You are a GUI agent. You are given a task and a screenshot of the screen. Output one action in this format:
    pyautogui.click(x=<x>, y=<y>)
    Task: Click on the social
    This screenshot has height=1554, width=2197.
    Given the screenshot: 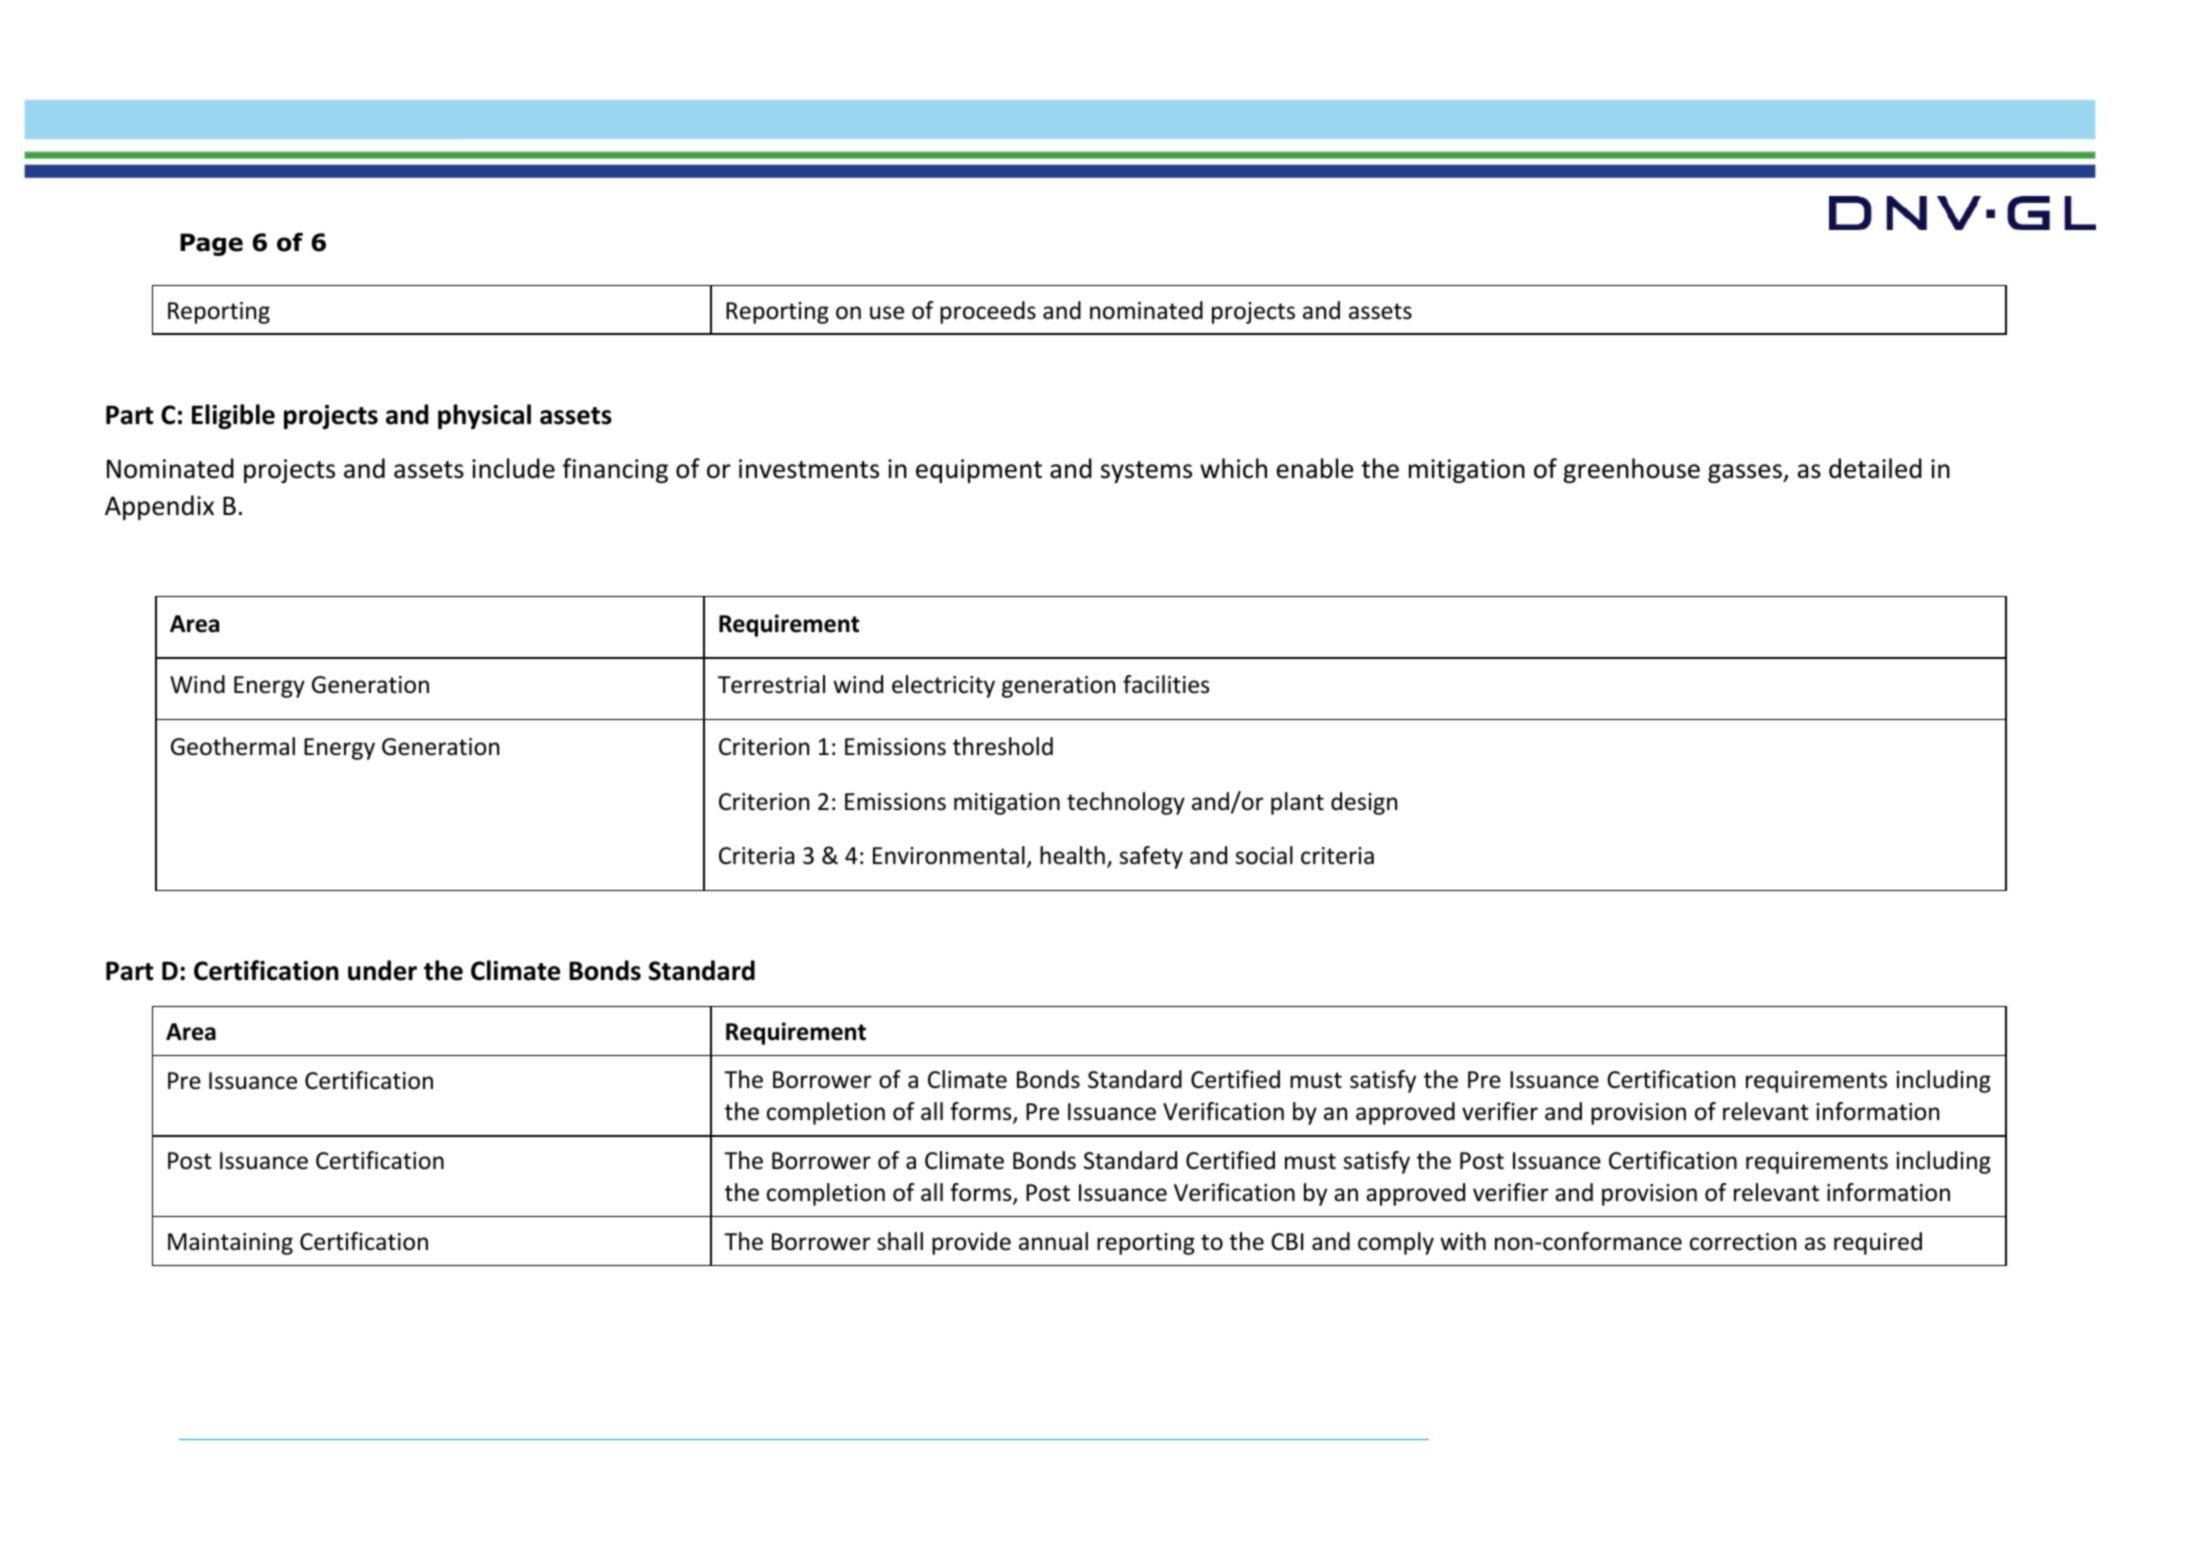 What is the action you would take?
    pyautogui.click(x=1264, y=855)
